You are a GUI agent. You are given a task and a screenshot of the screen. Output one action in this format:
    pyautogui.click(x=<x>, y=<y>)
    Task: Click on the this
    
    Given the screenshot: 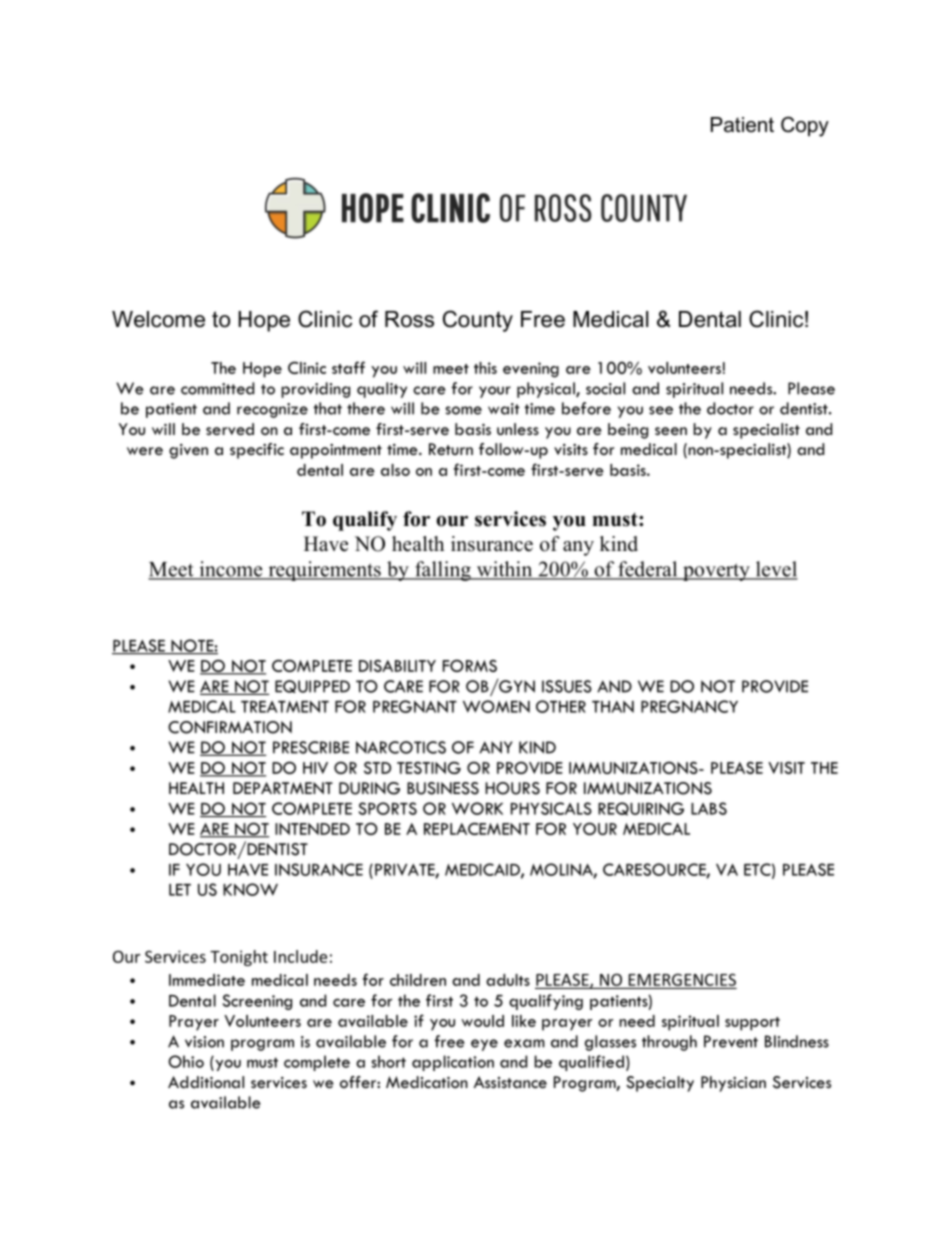 What is the action you would take?
    pyautogui.click(x=485, y=368)
